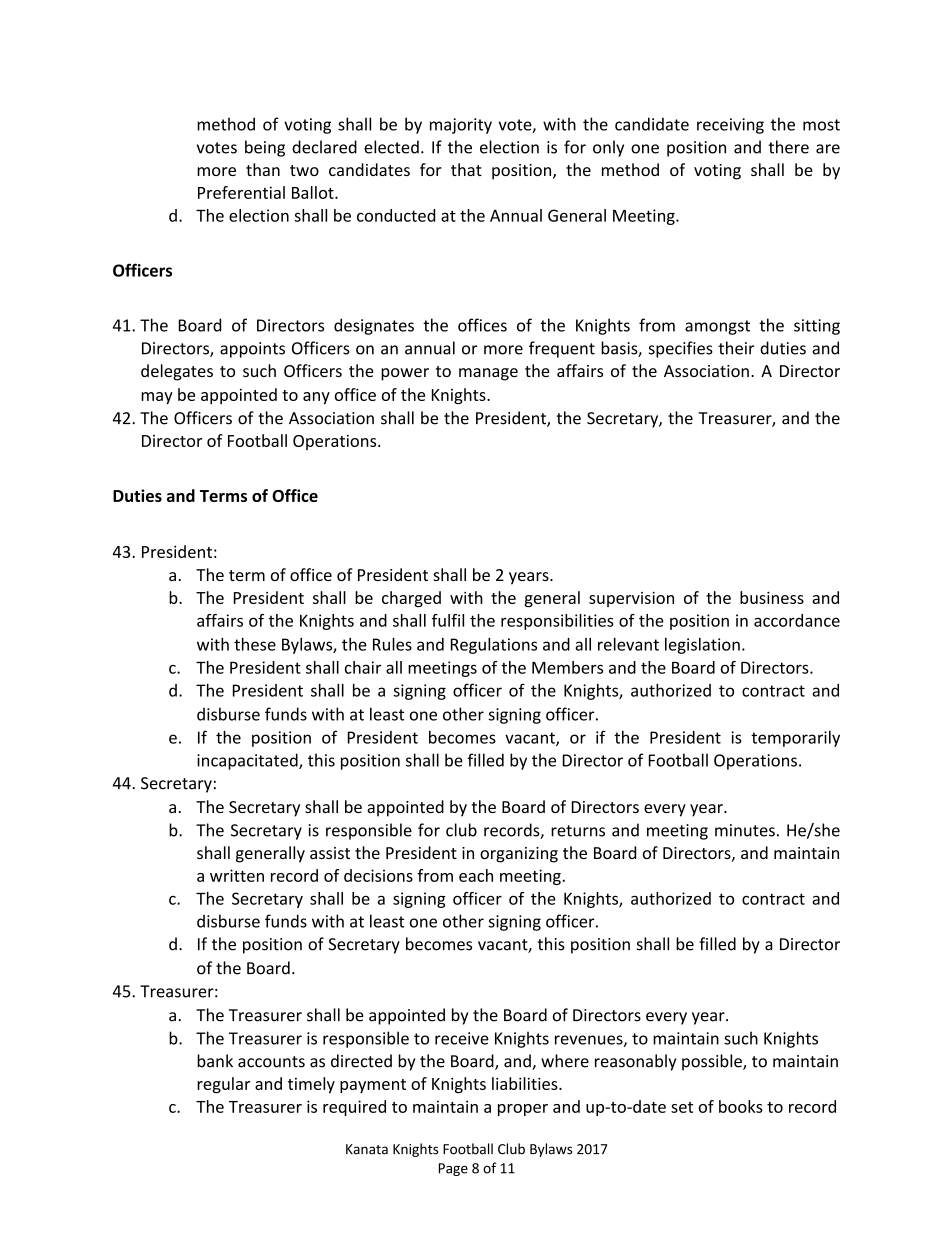  I want to click on written, so click(237, 875).
